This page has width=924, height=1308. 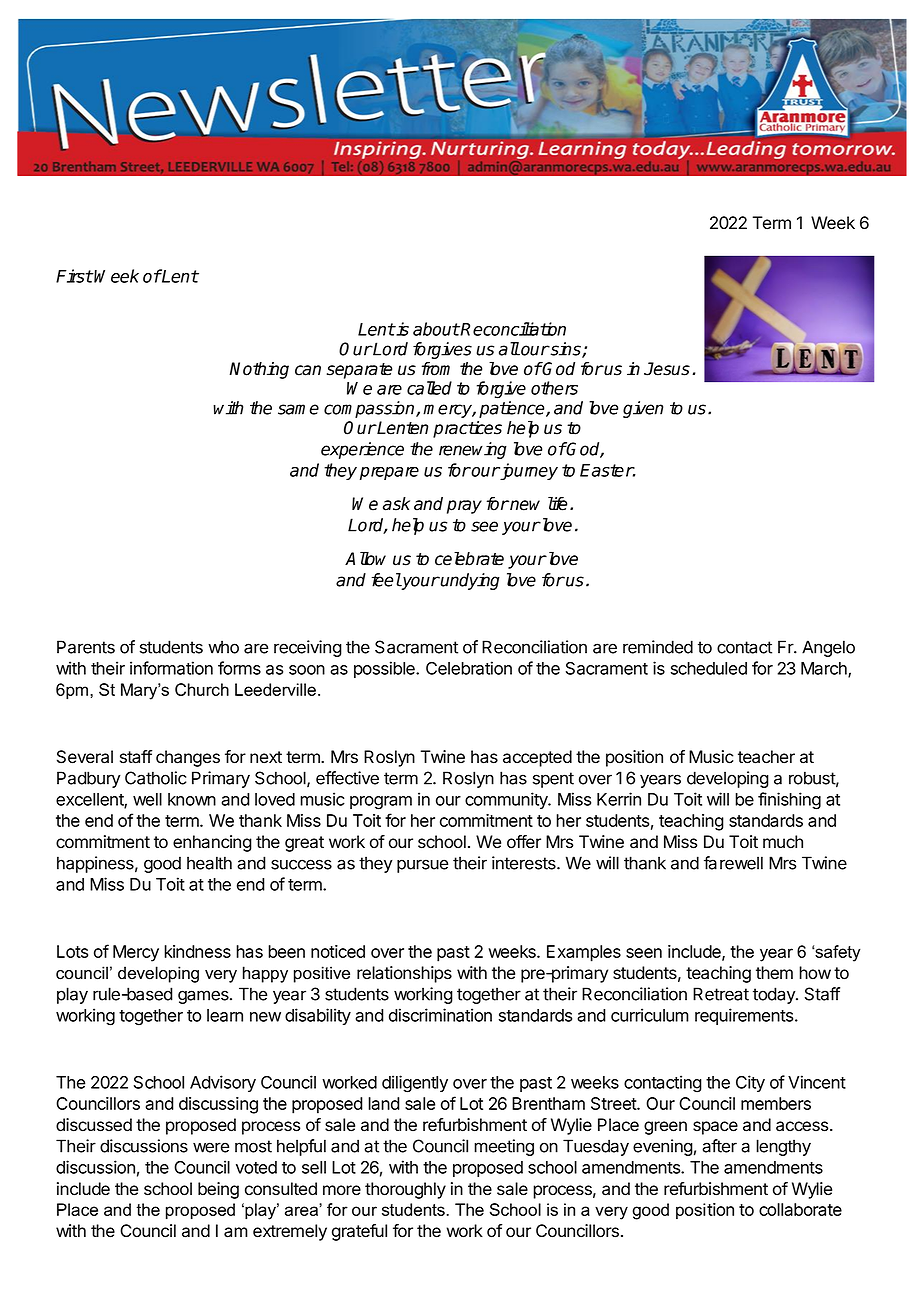 What do you see at coordinates (800, 1209) in the page?
I see `collaborate` at bounding box center [800, 1209].
